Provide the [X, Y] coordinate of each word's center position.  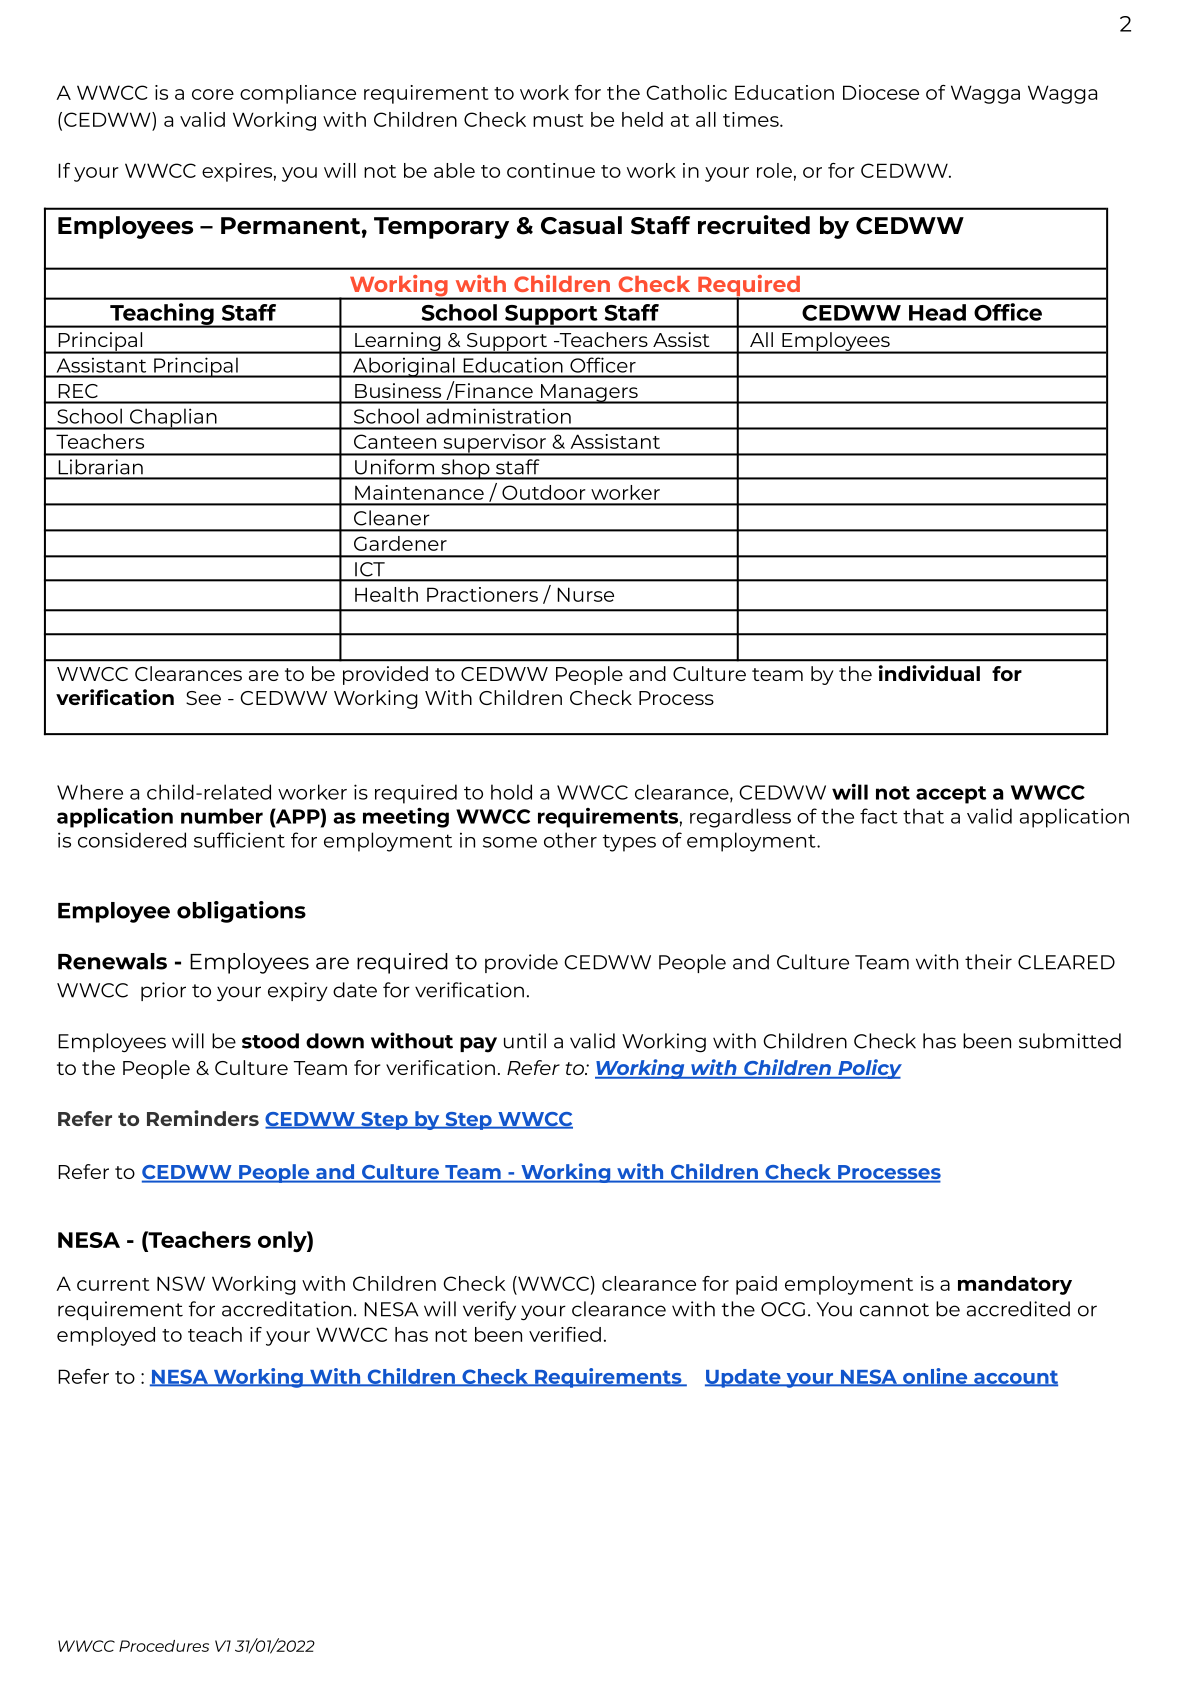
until [525, 1041]
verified [565, 1334]
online [935, 1377]
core [213, 94]
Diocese [881, 92]
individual [929, 673]
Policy [869, 1069]
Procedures [164, 1646]
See [203, 698]
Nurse [585, 594]
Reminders [203, 1118]
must [558, 120]
